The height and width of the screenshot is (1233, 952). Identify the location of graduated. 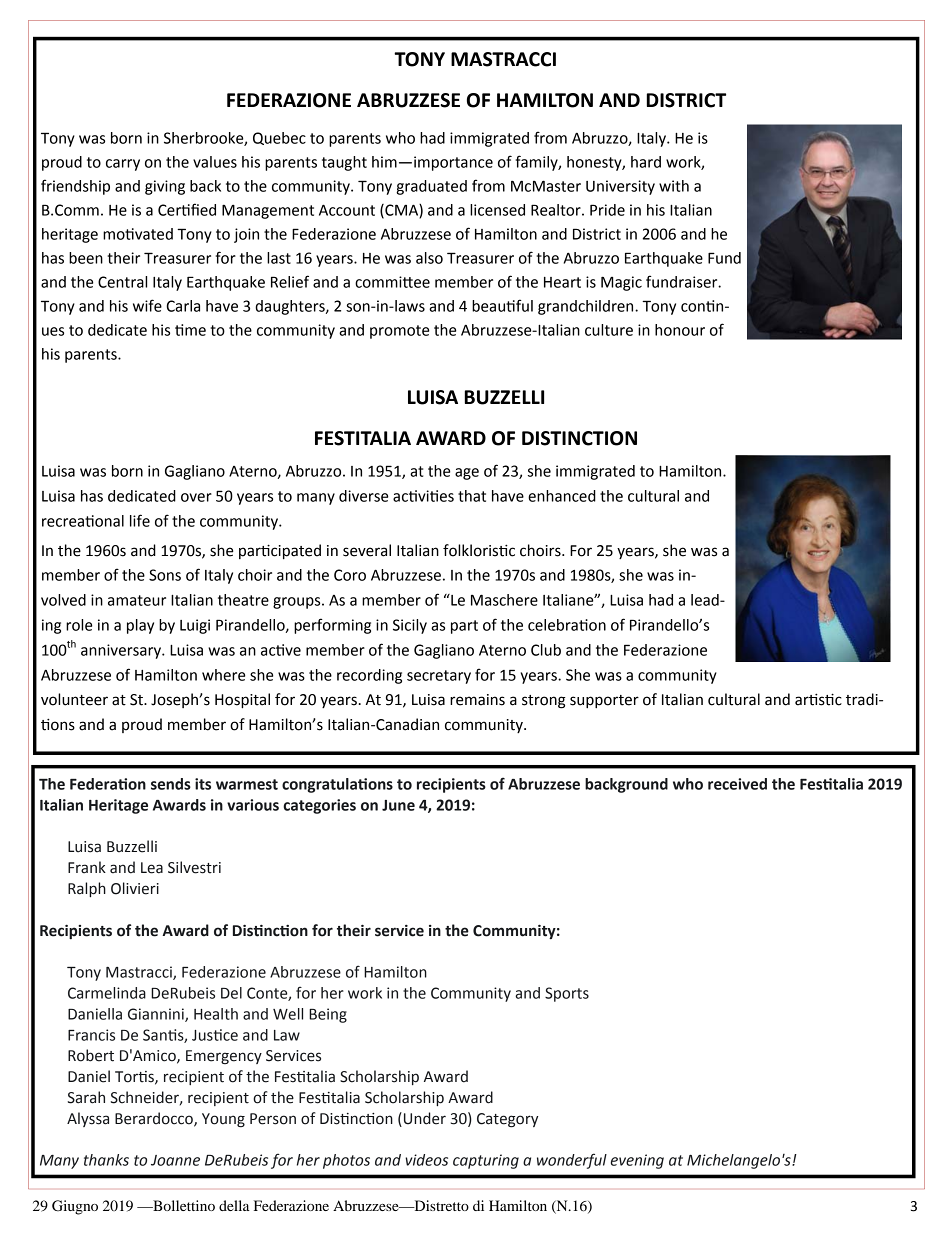
(431, 187).
